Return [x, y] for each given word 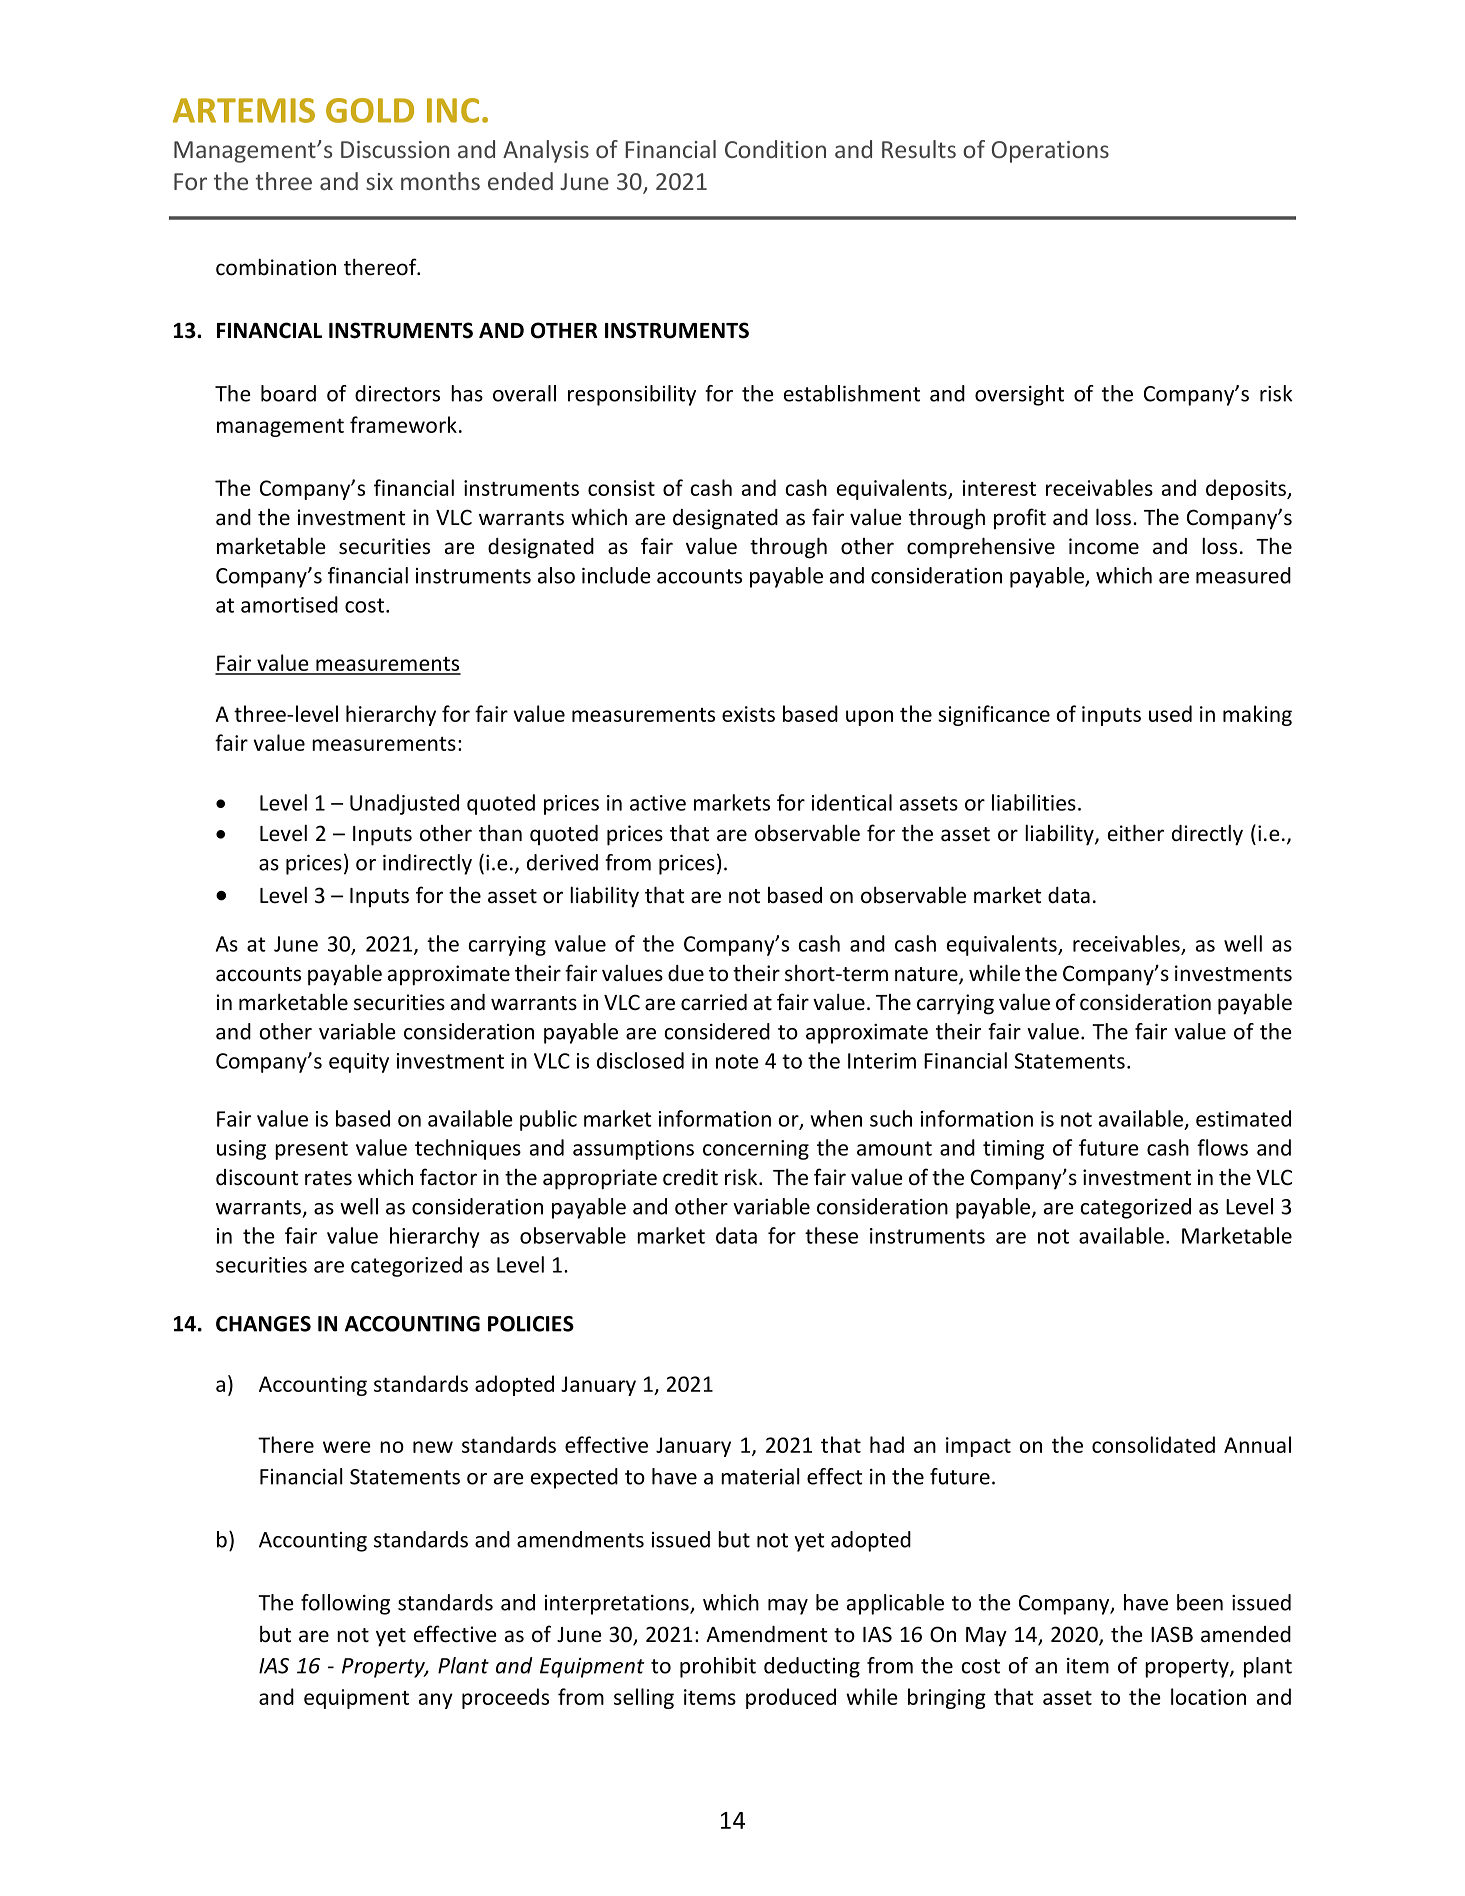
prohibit [718, 1667]
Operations [1050, 152]
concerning [756, 1150]
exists [748, 714]
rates [328, 1178]
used [1170, 713]
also [556, 575]
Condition [775, 149]
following [345, 1604]
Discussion [395, 149]
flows [1222, 1147]
